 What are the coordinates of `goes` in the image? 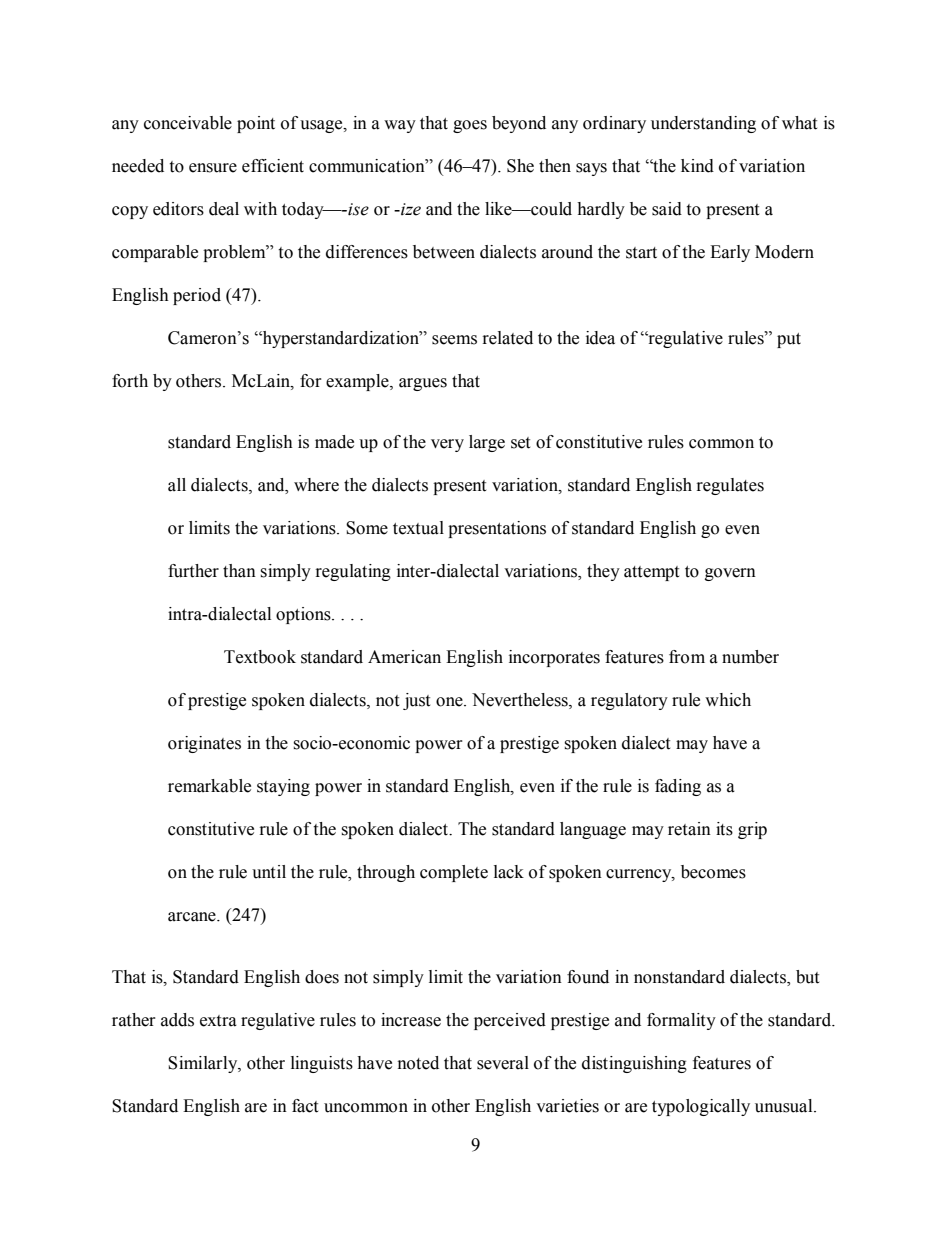 It's located at (470, 126).
